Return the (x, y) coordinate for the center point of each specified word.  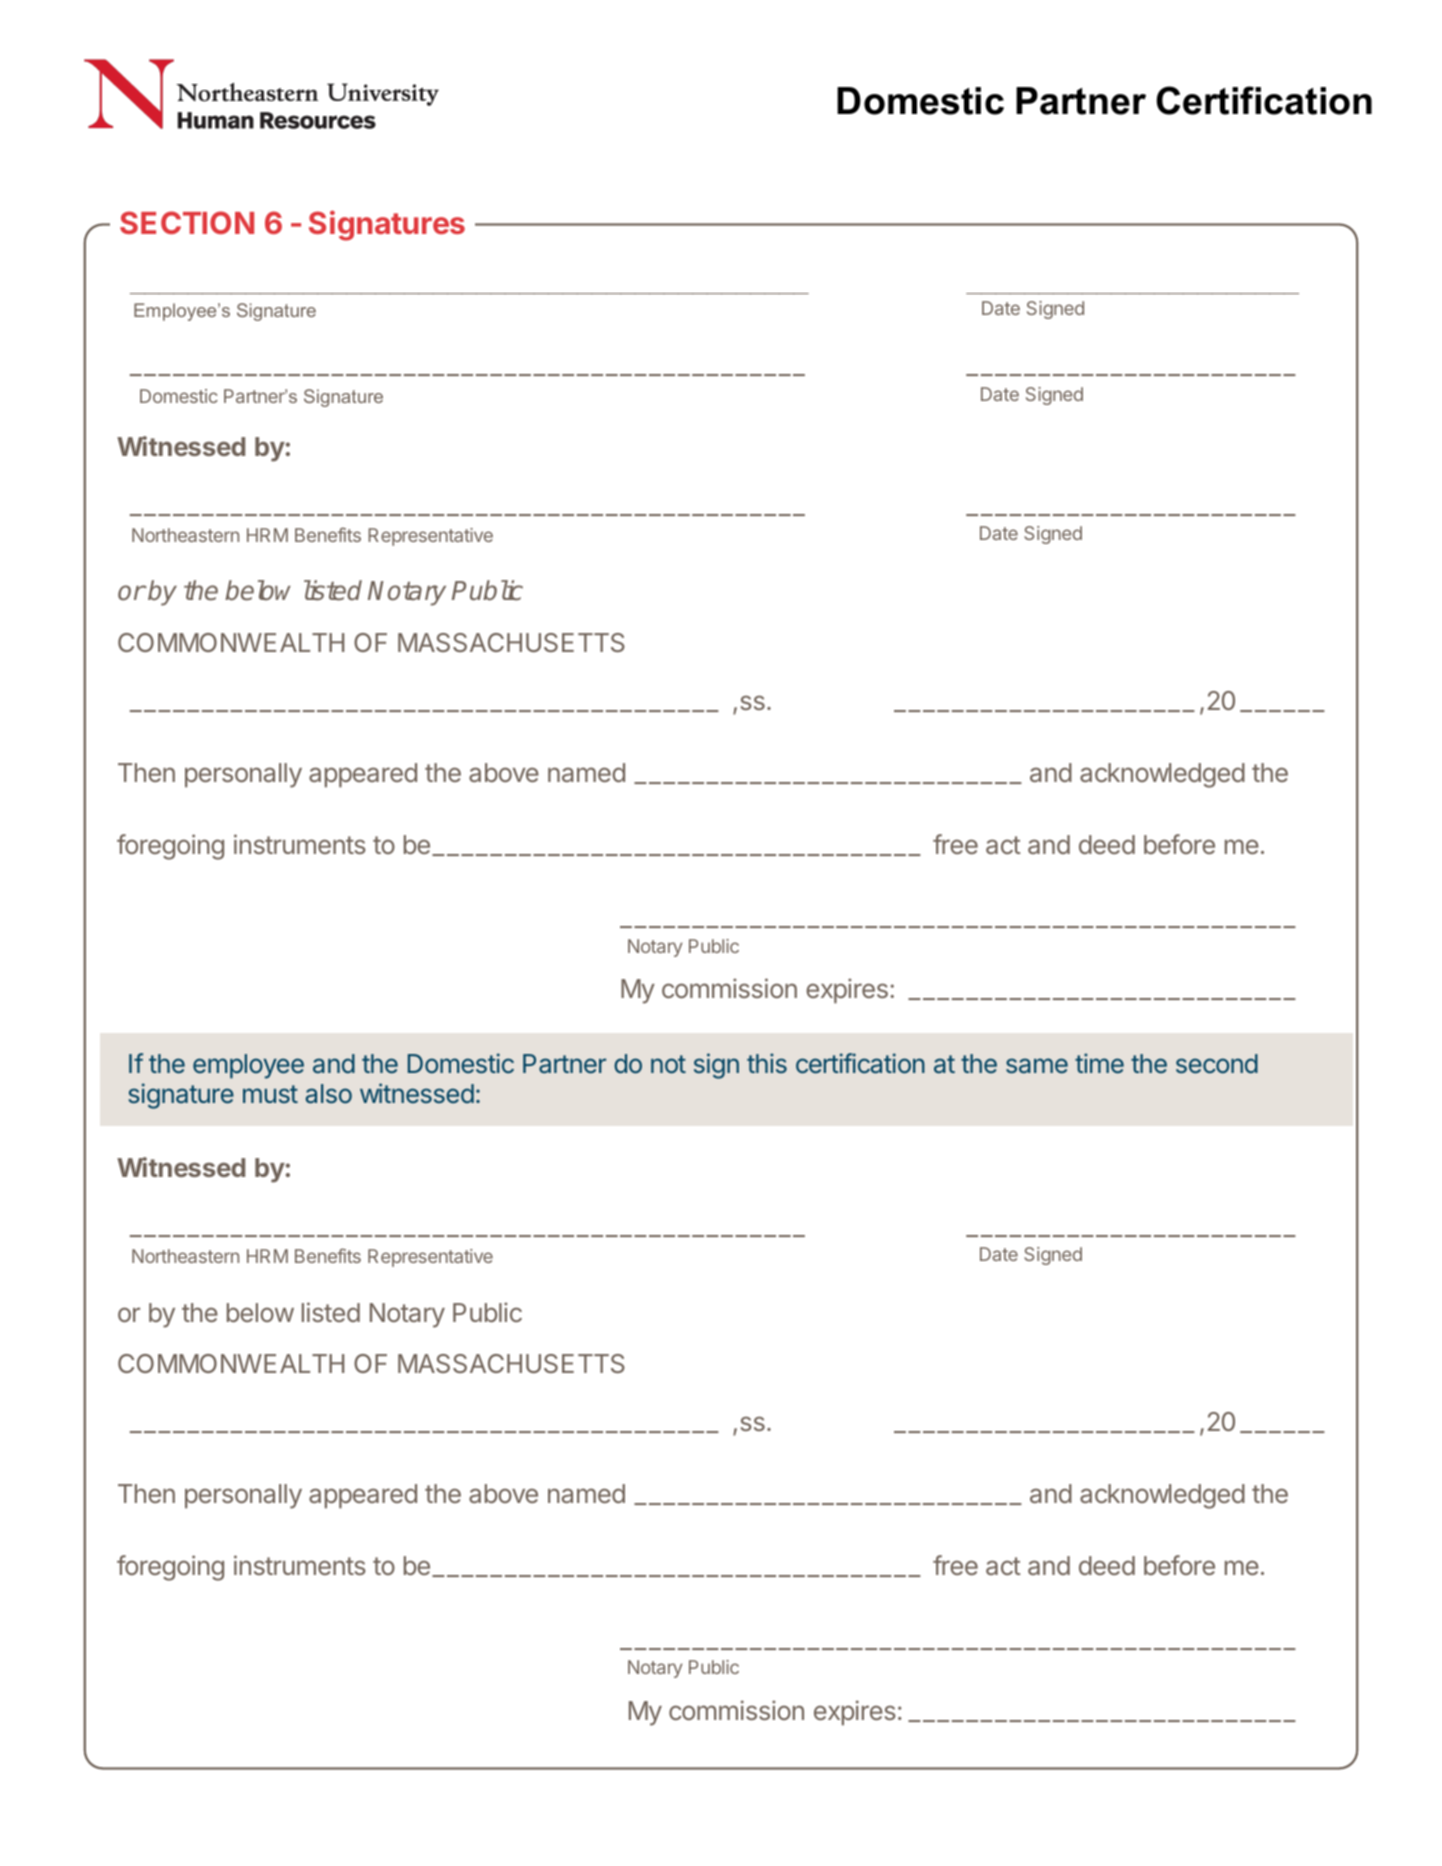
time (1099, 1063)
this (767, 1063)
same (1037, 1066)
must (270, 1094)
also (329, 1094)
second (1217, 1064)
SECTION (187, 222)
